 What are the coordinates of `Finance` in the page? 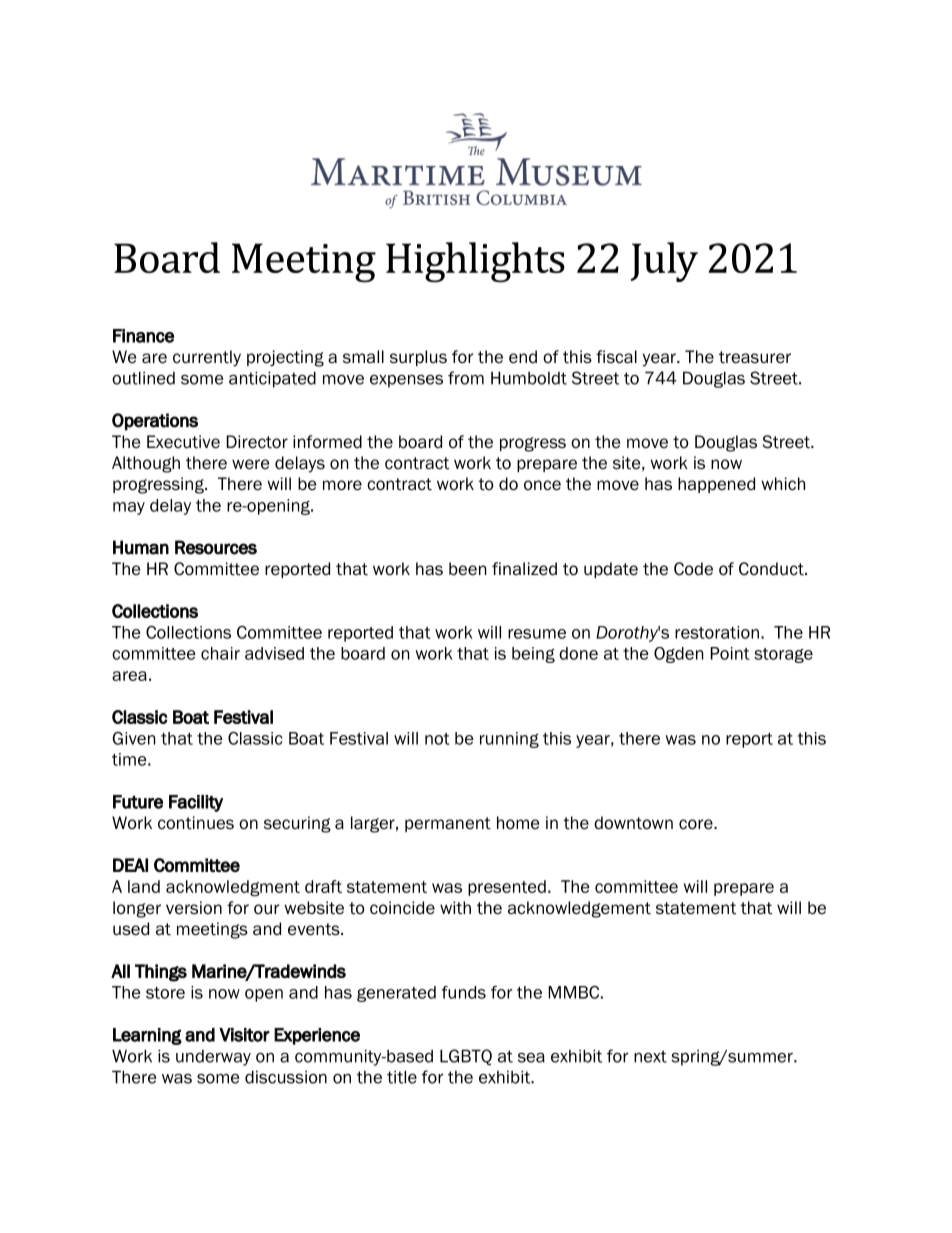 It's located at (143, 336).
